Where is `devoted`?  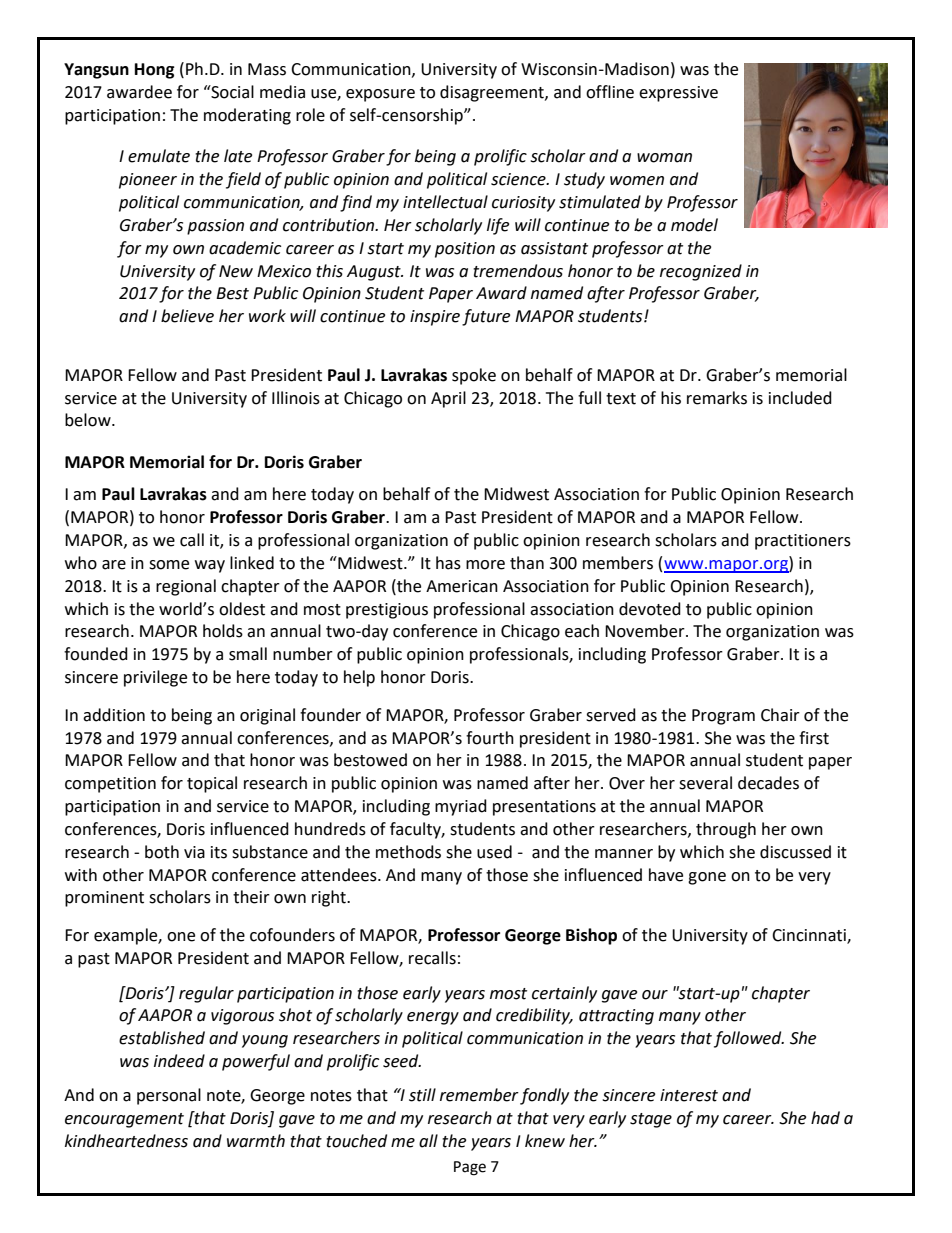
devoted is located at coordinates (650, 609).
